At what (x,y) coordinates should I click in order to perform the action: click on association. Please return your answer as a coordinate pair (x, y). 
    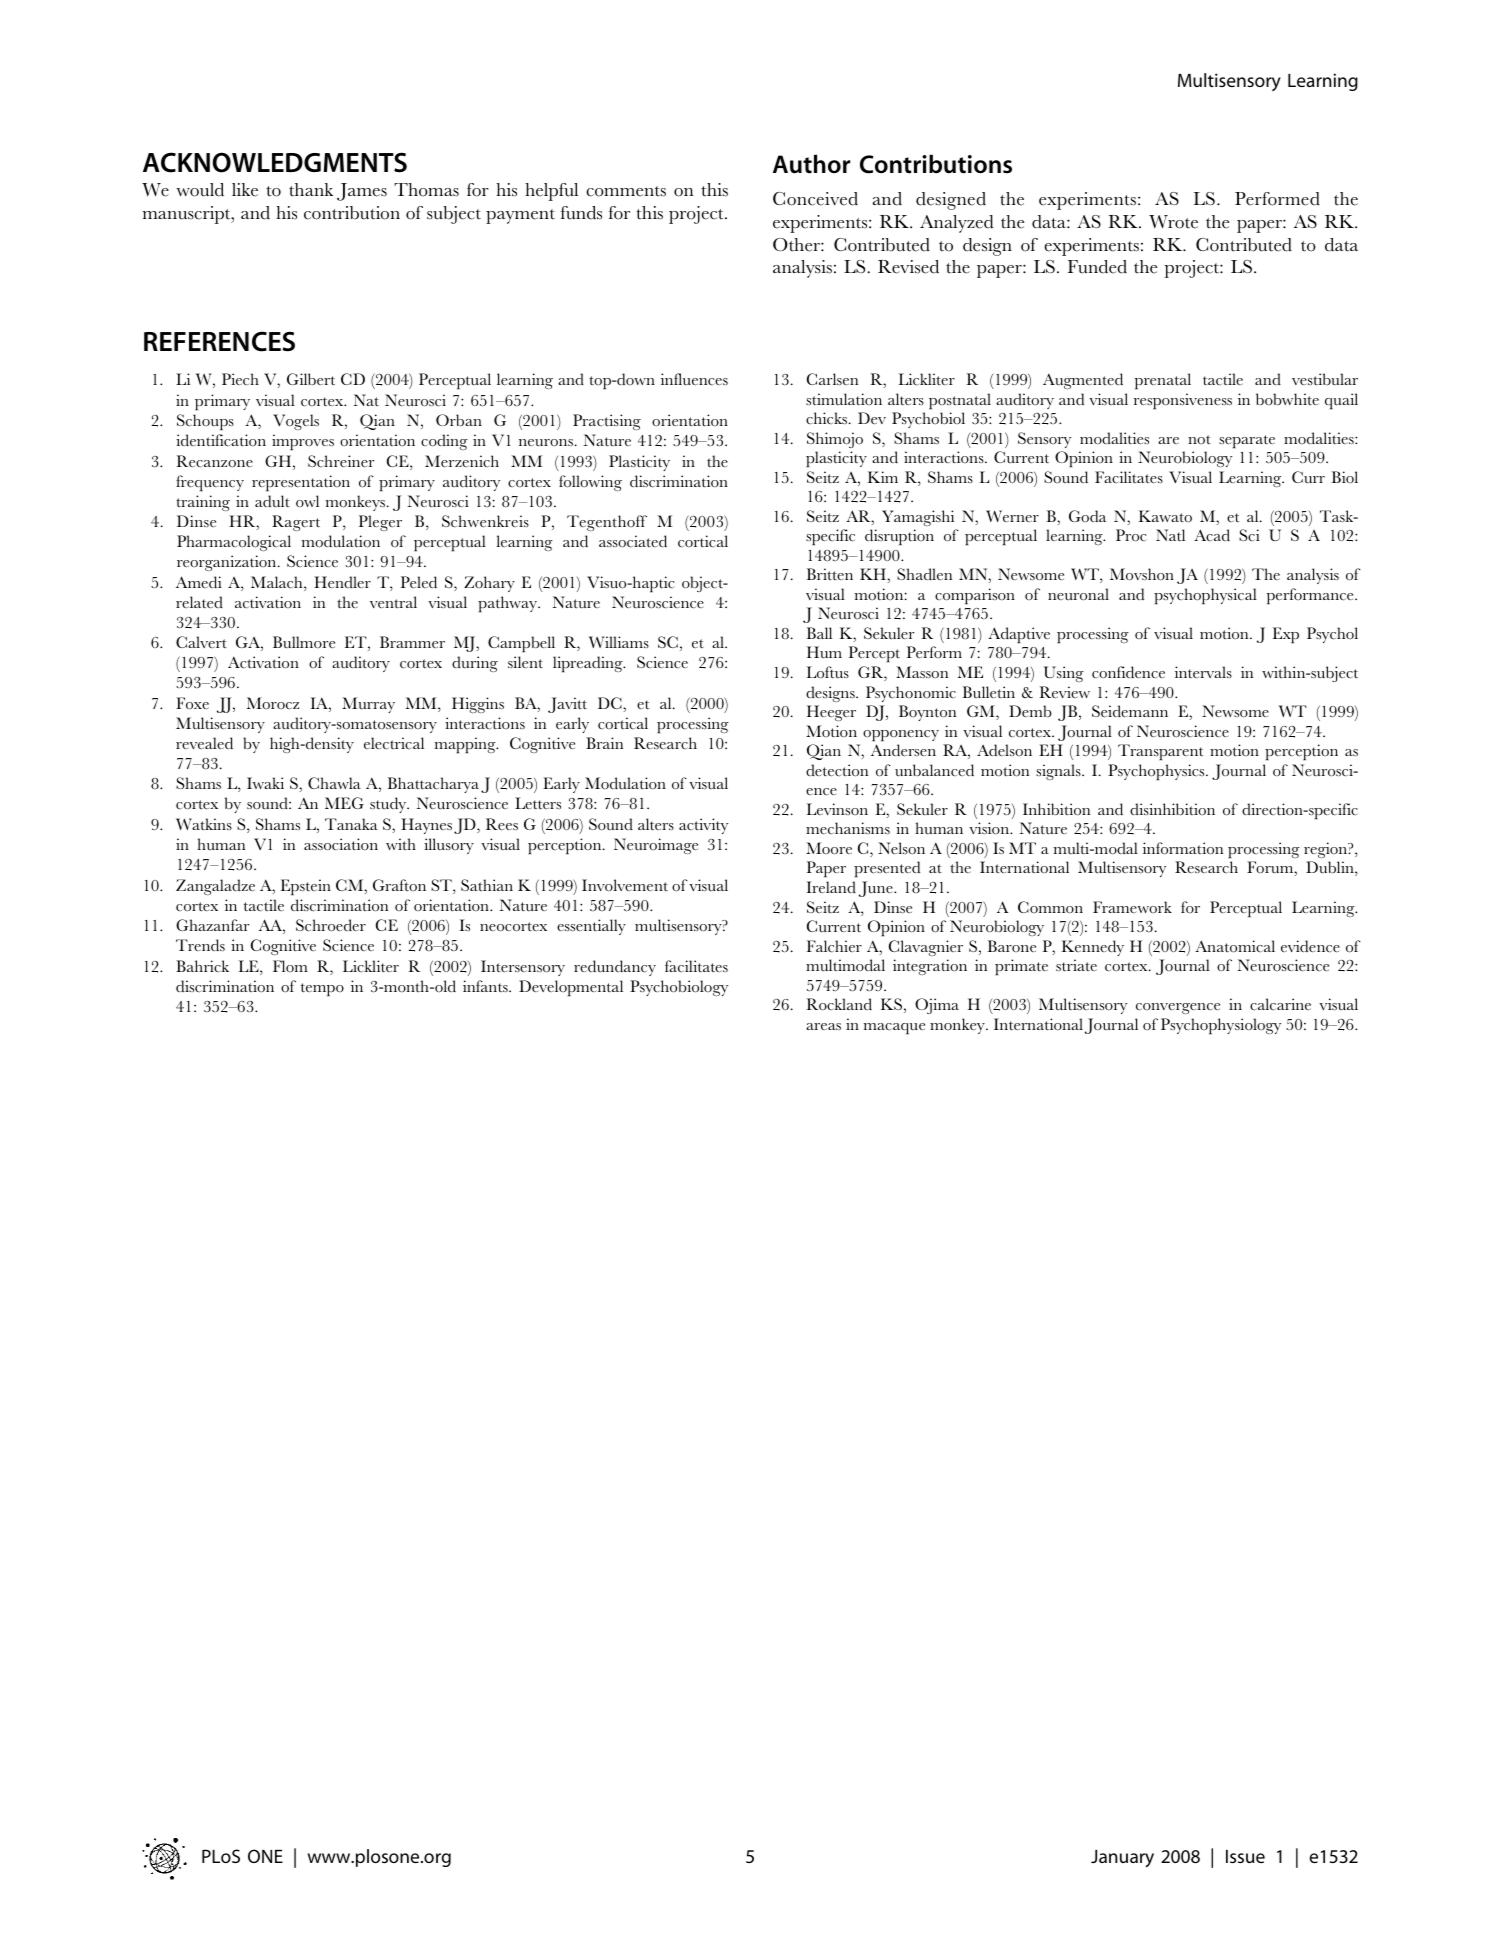
    Looking at the image, I should click on (341, 844).
